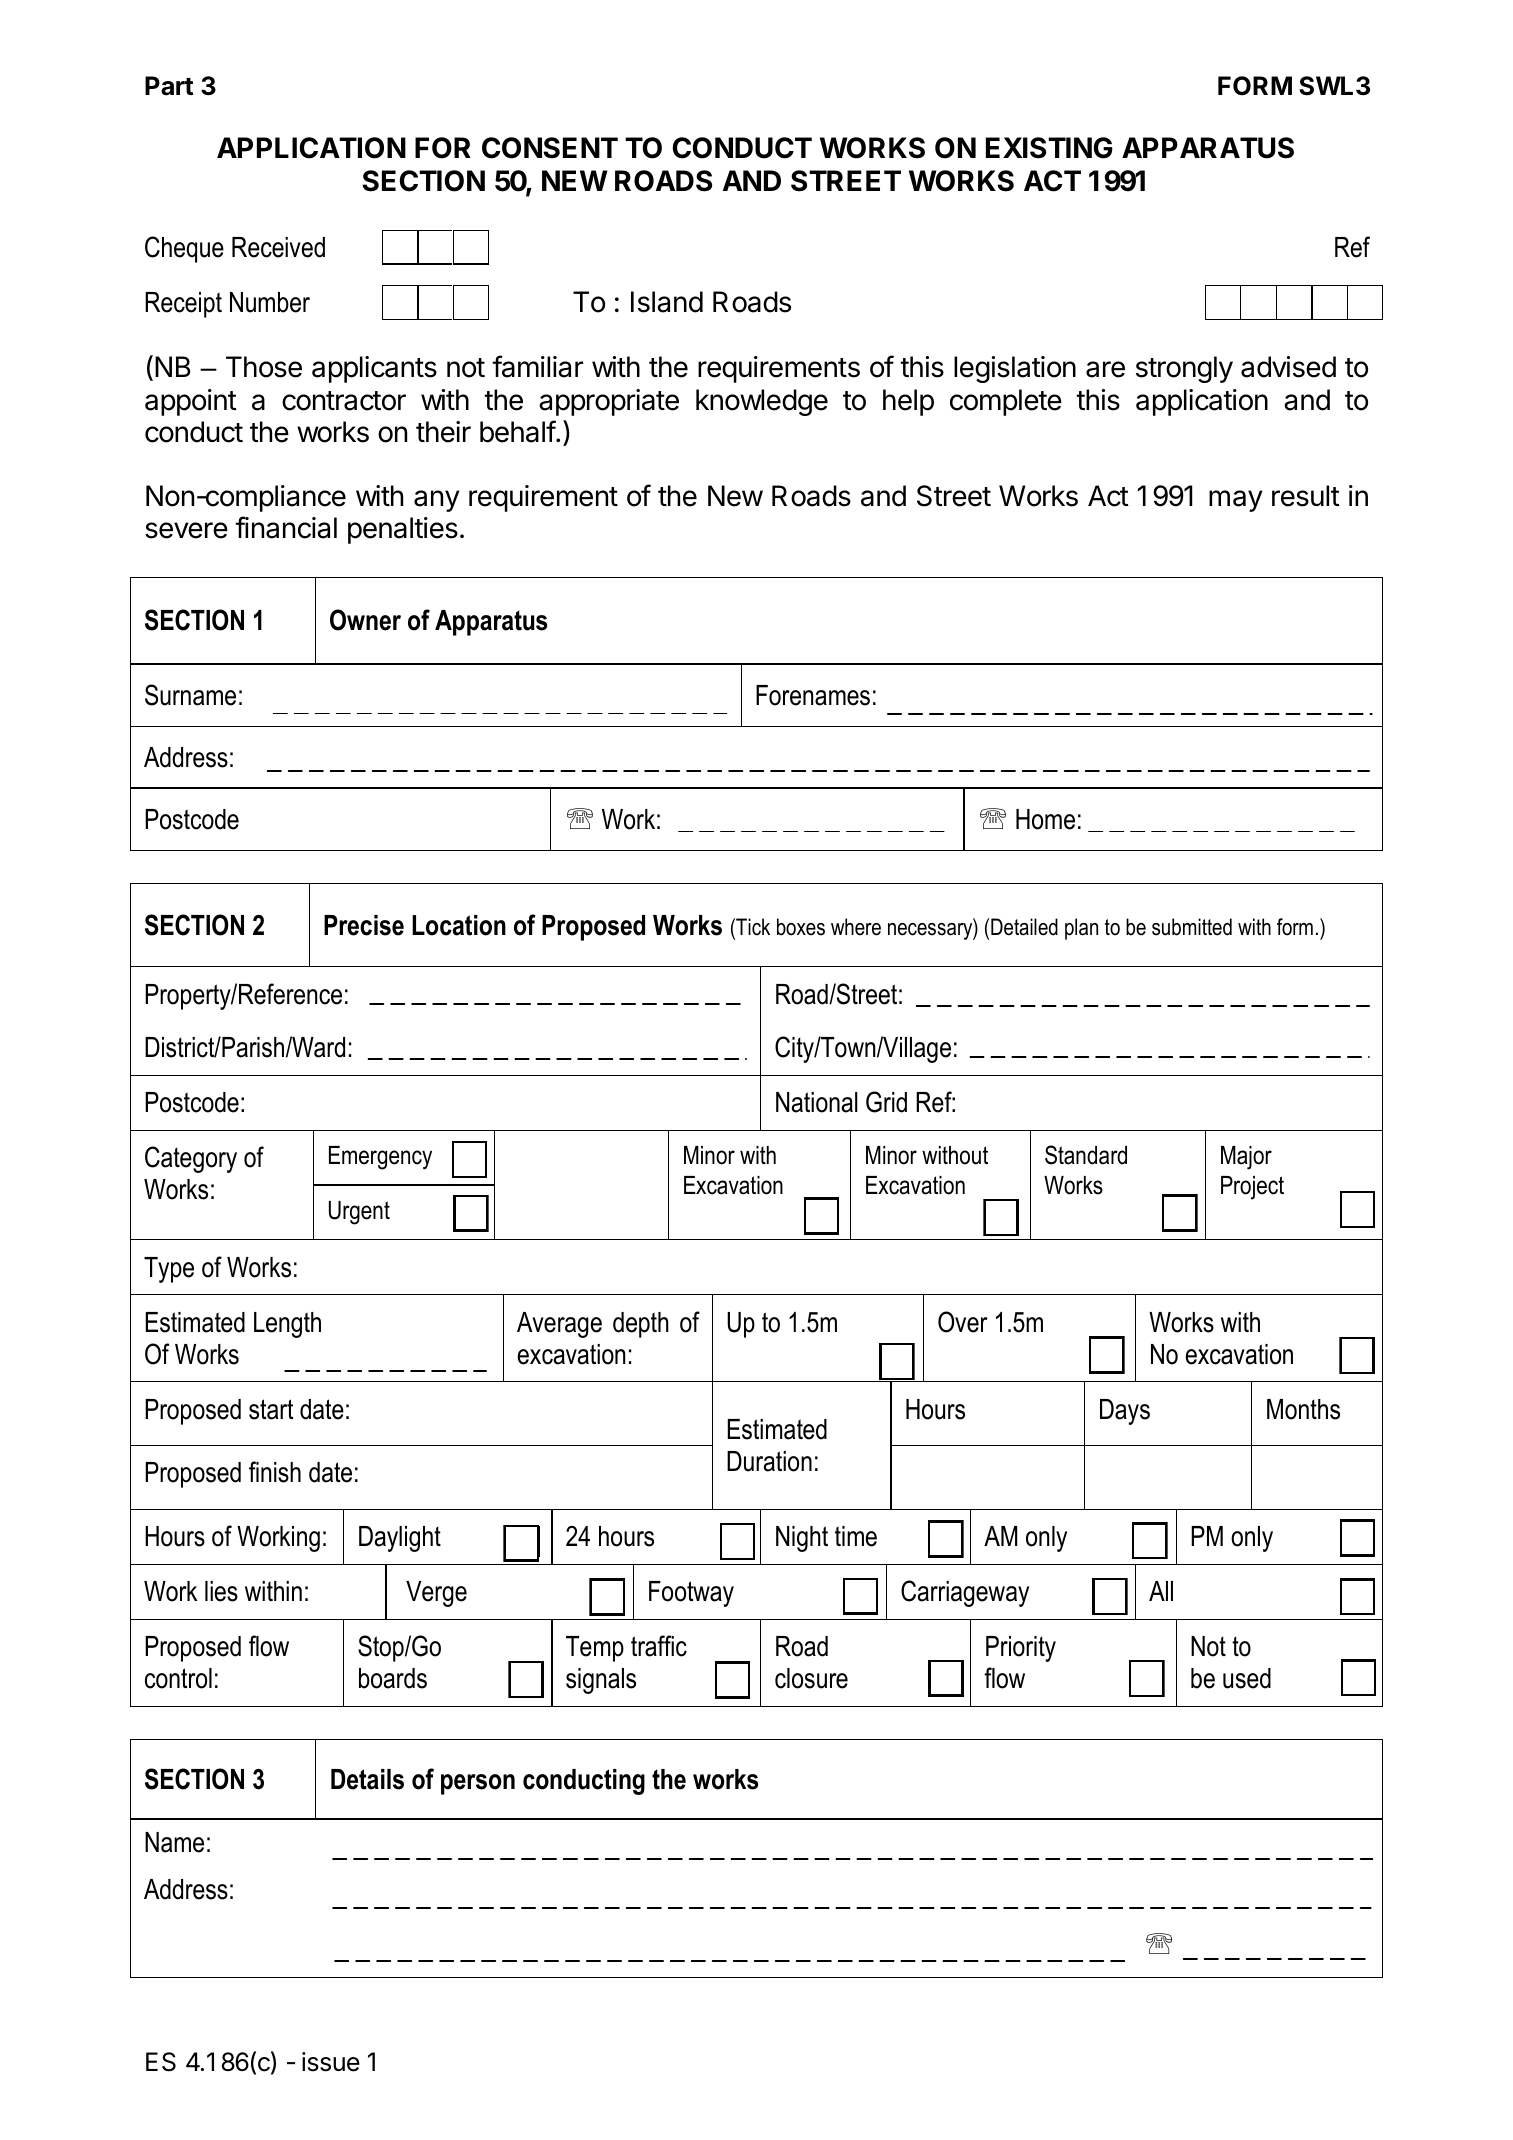 The width and height of the screenshot is (1513, 2140). What do you see at coordinates (271, 1409) in the screenshot?
I see `start` at bounding box center [271, 1409].
